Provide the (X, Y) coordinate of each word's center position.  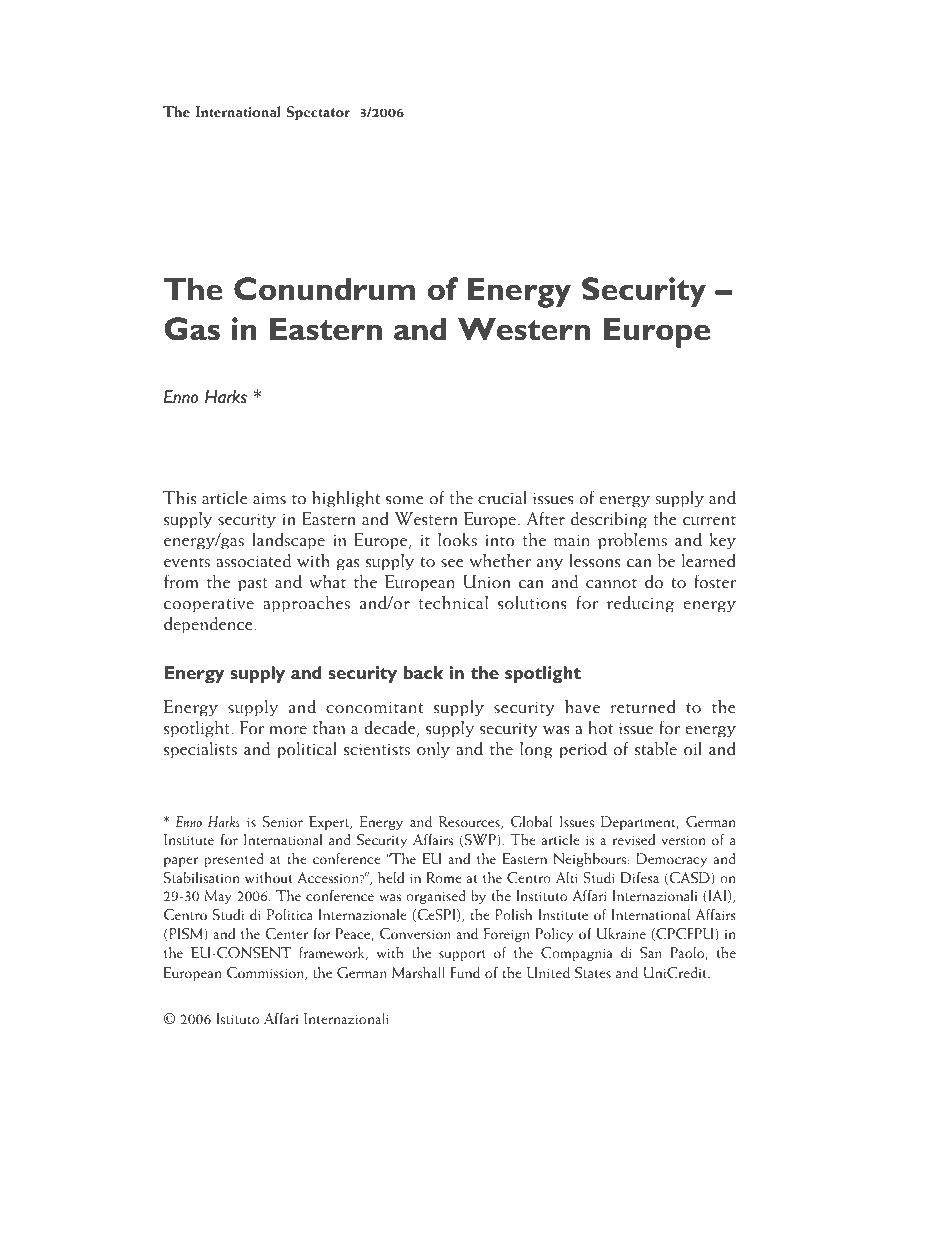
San (651, 953)
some (405, 500)
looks (457, 540)
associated (254, 561)
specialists (200, 750)
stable (656, 749)
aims (269, 499)
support (462, 955)
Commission (266, 974)
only (433, 750)
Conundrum (324, 289)
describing (609, 520)
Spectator (318, 113)
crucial (502, 498)
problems (632, 541)
